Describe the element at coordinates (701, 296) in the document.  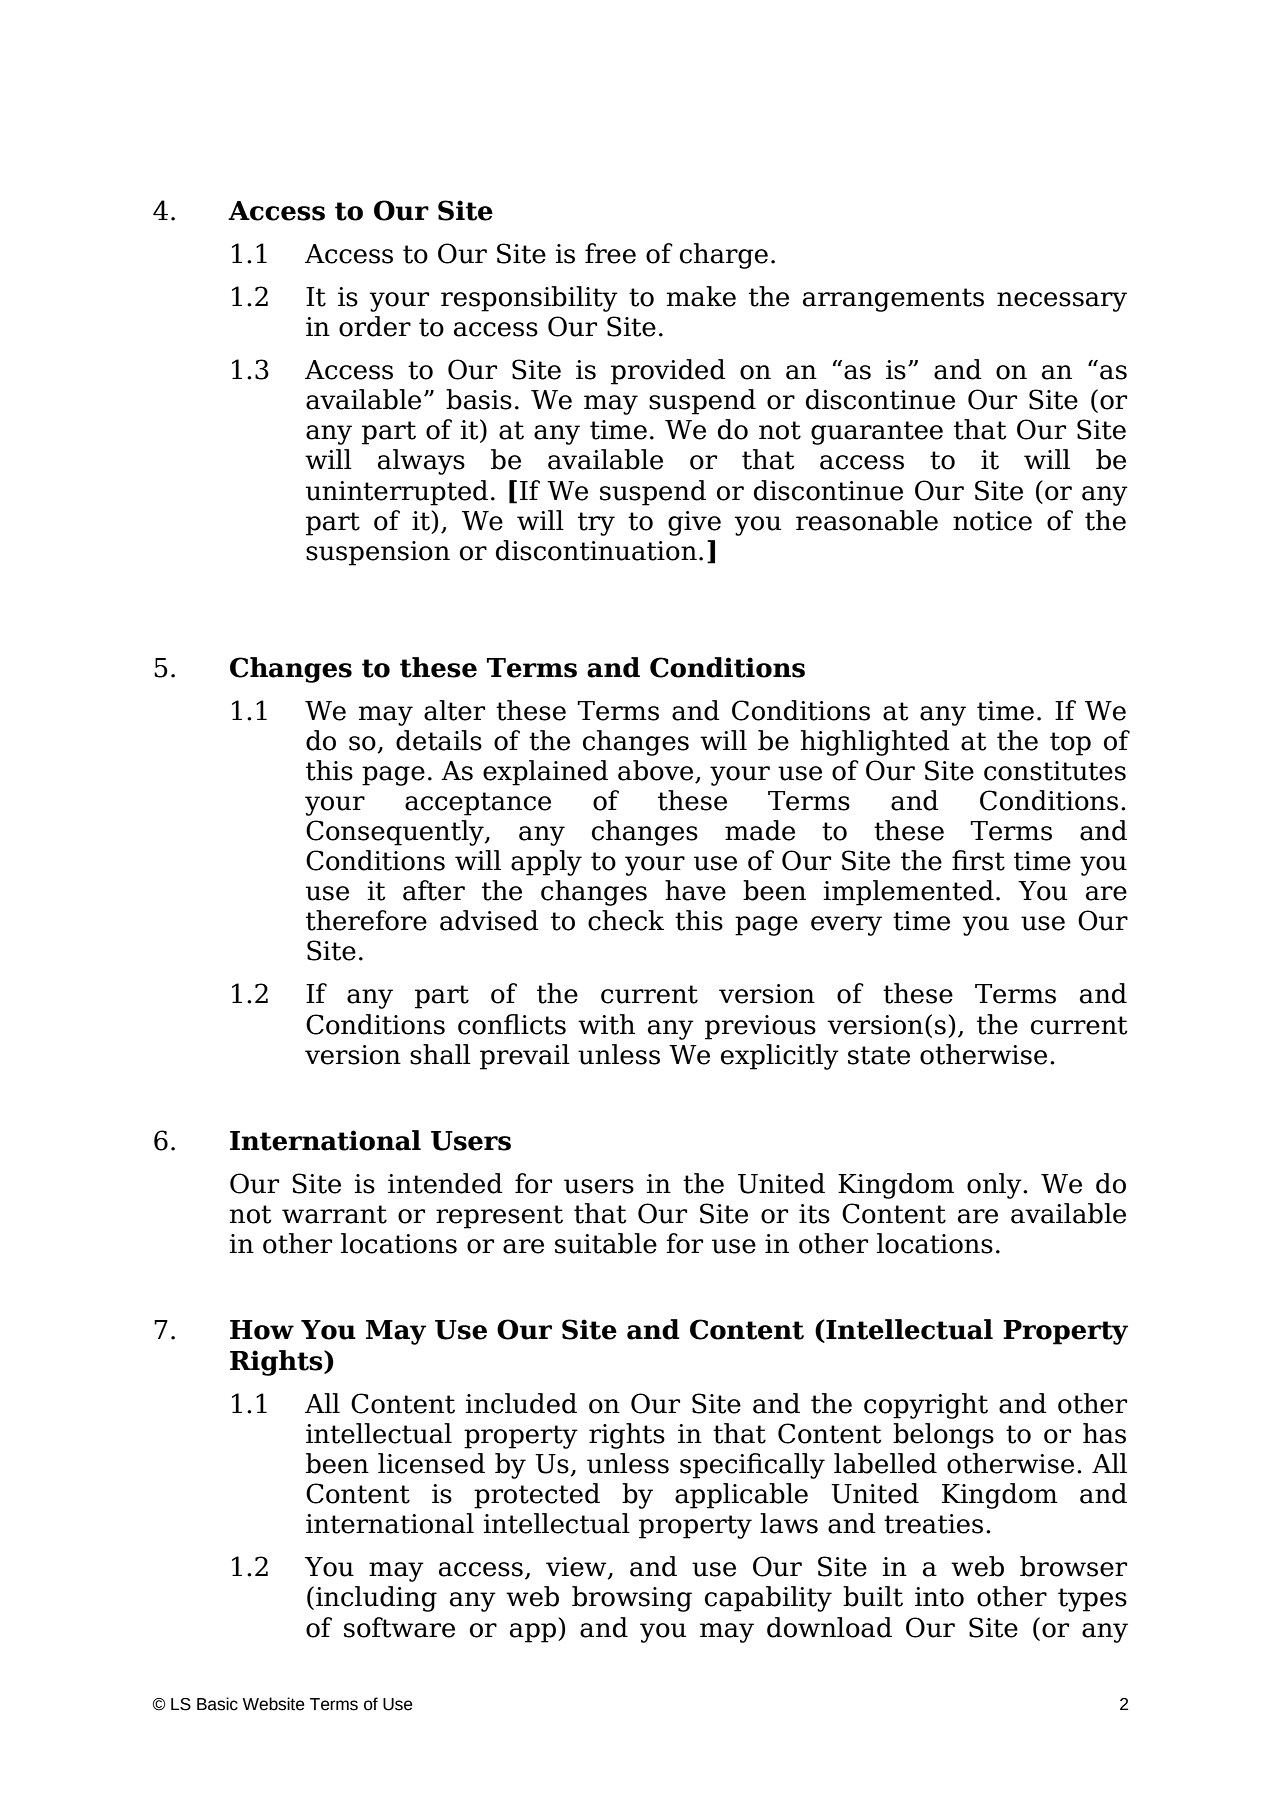
I see `make` at that location.
